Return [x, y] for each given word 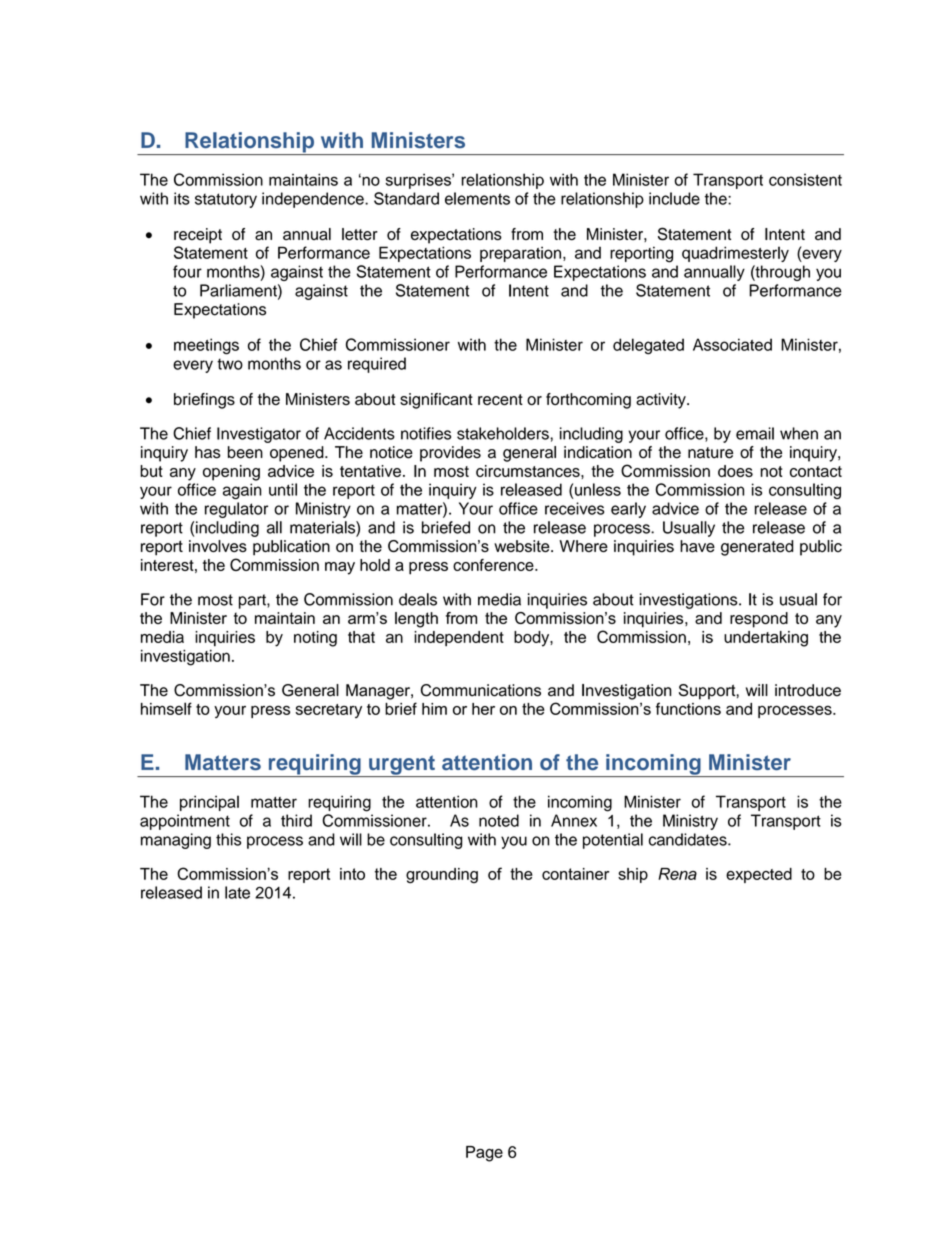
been [245, 452]
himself [166, 708]
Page [484, 1154]
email [755, 433]
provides [450, 454]
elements [477, 198]
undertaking [766, 639]
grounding [442, 876]
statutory [226, 200]
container [575, 874]
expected [759, 875]
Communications [481, 690]
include [674, 198]
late [237, 892]
